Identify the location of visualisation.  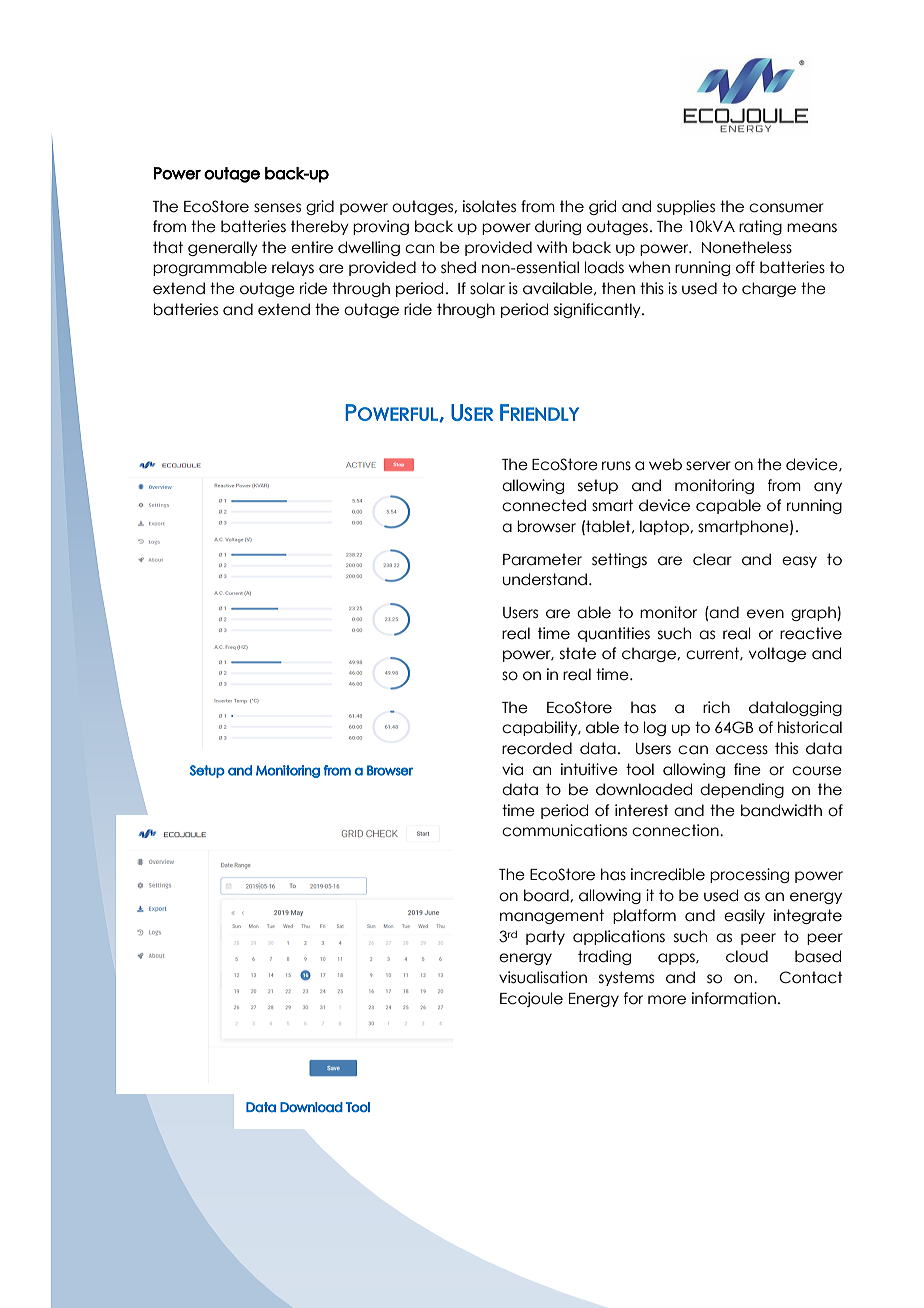
(543, 977).
